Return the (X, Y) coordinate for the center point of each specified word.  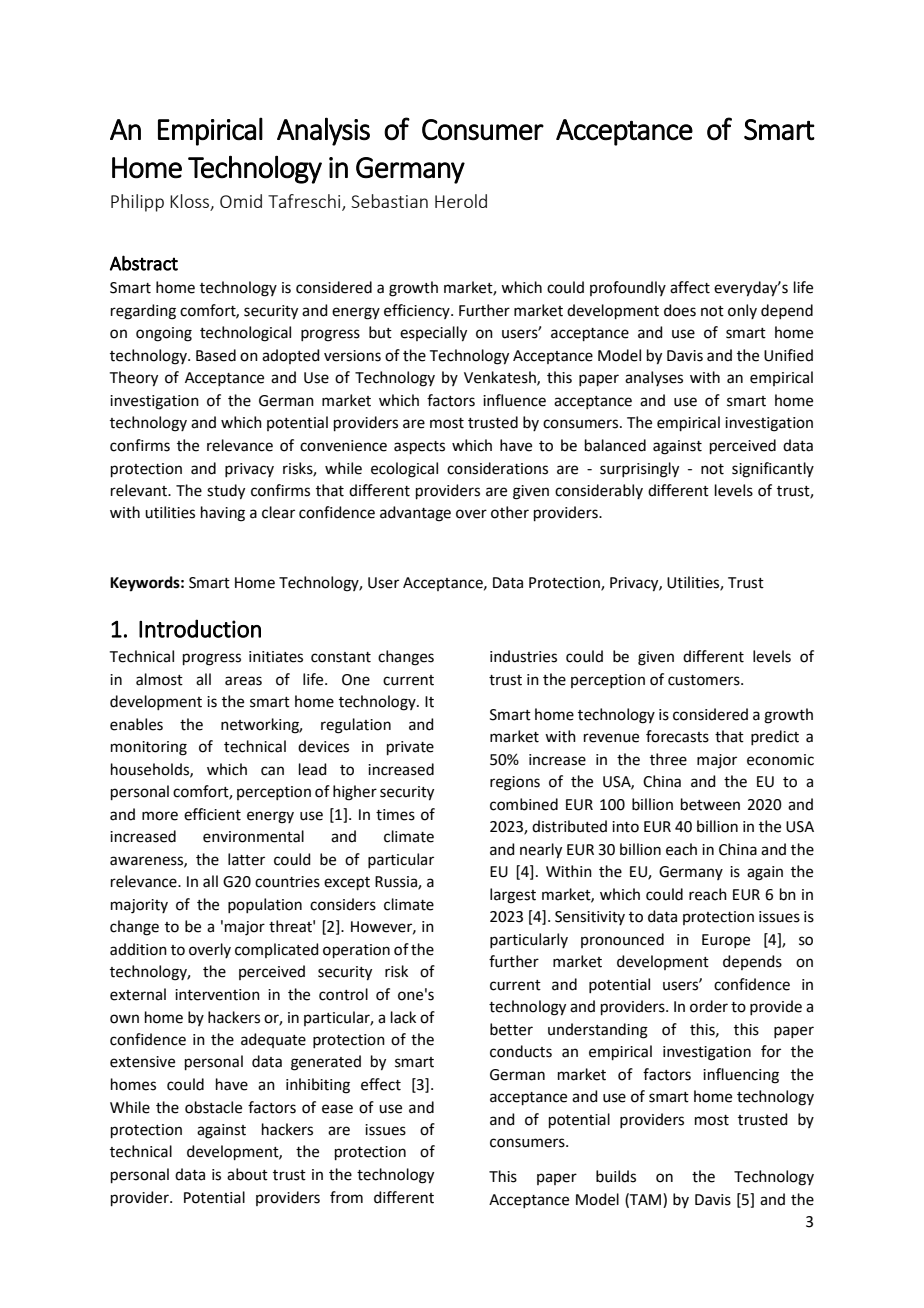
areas (243, 681)
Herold (461, 201)
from (346, 1197)
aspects (419, 447)
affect (690, 287)
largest (513, 896)
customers (705, 680)
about (247, 1174)
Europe (726, 941)
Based (216, 355)
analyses (654, 378)
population (265, 905)
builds (616, 1176)
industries (523, 656)
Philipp (137, 203)
